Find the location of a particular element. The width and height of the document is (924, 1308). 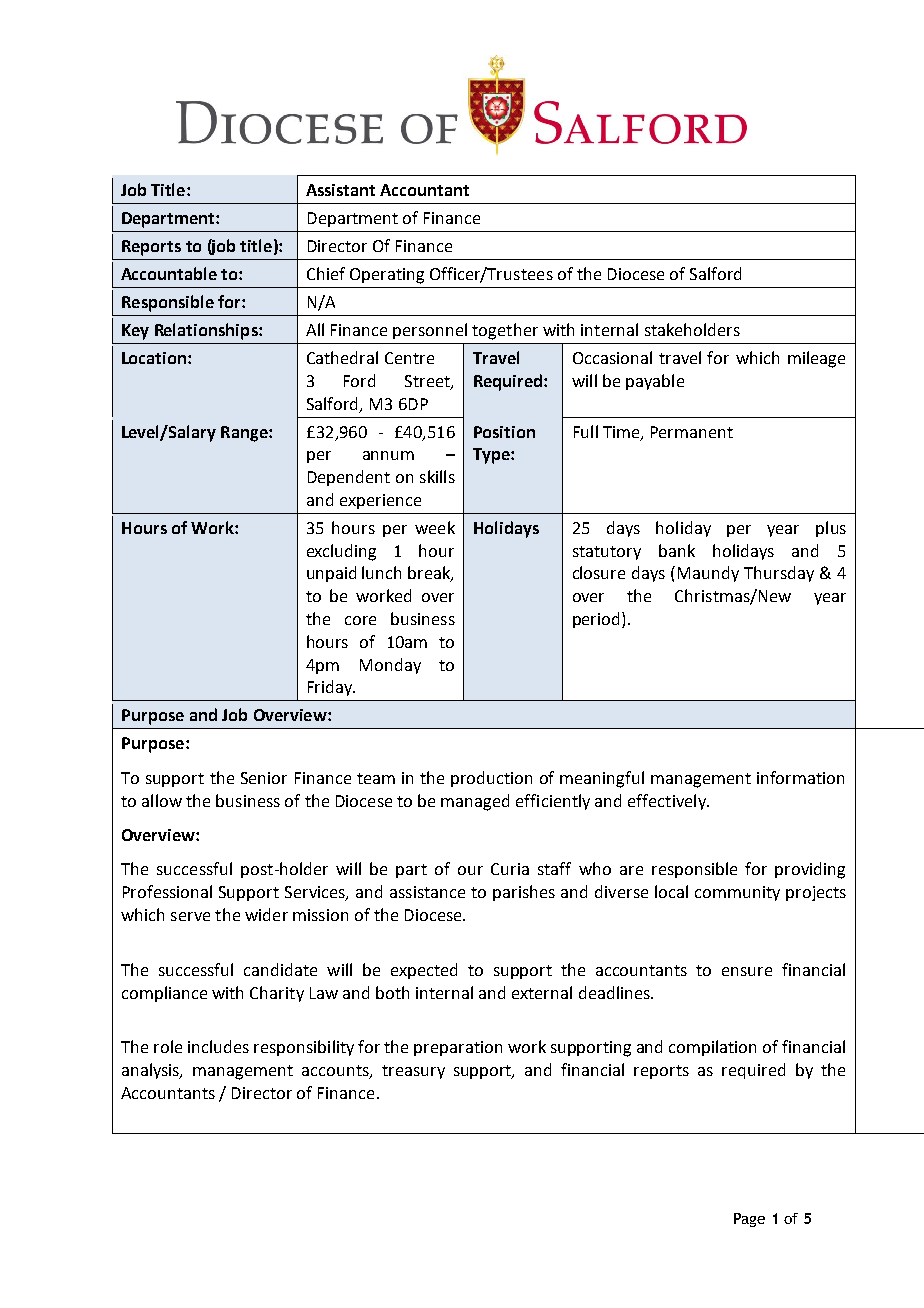

analysis is located at coordinates (152, 1071).
